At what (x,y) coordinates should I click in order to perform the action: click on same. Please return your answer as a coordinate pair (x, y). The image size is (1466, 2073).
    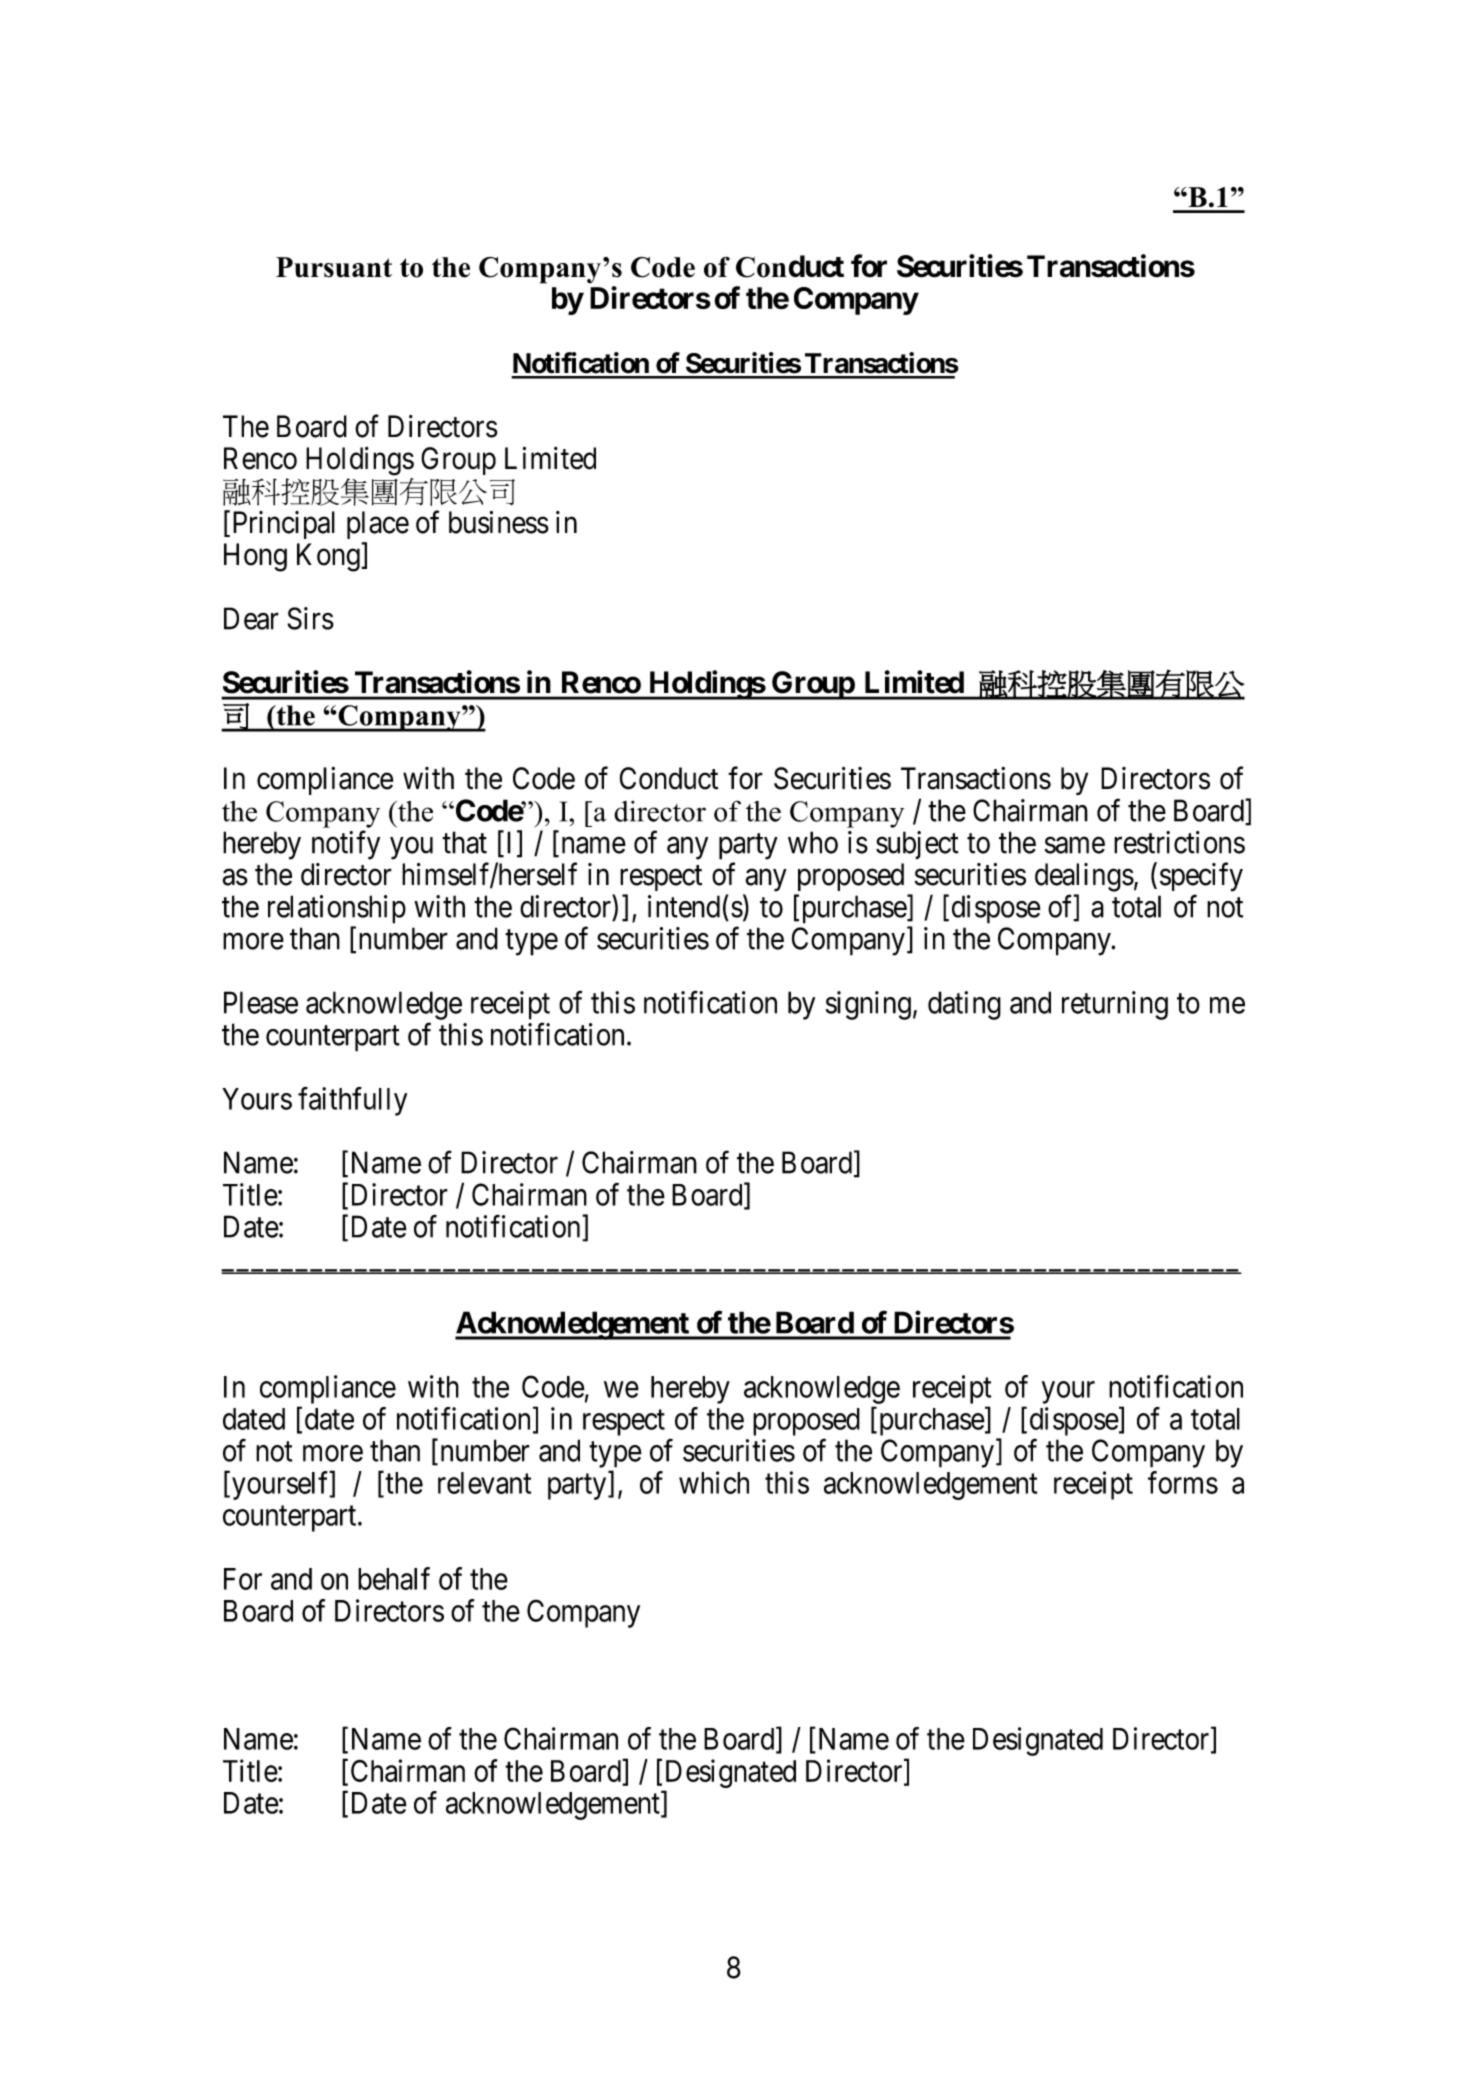
    Looking at the image, I should click on (1075, 845).
